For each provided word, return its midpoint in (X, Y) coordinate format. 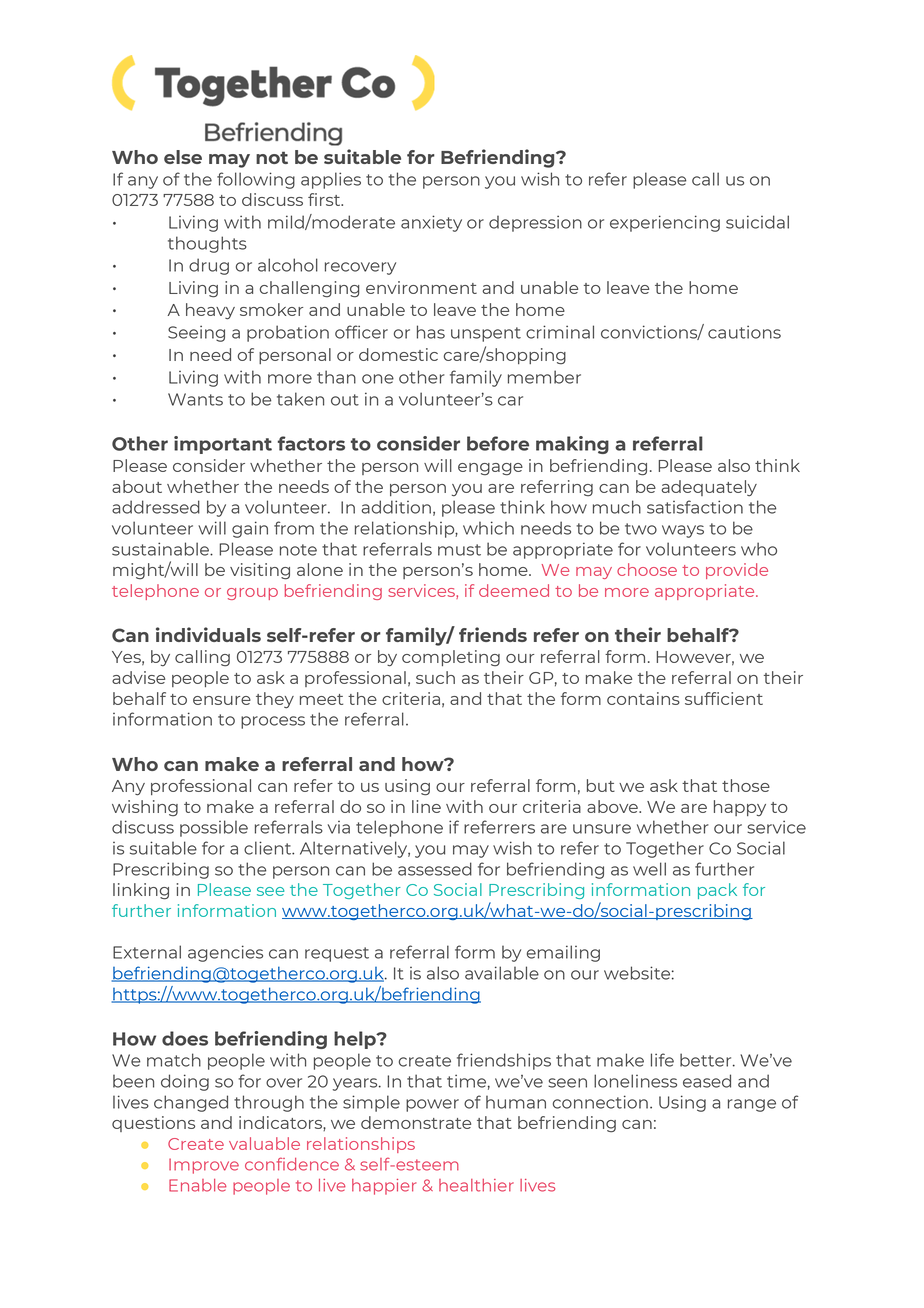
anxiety (431, 223)
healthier (476, 1185)
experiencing (665, 223)
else (183, 157)
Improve (204, 1166)
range (752, 1105)
